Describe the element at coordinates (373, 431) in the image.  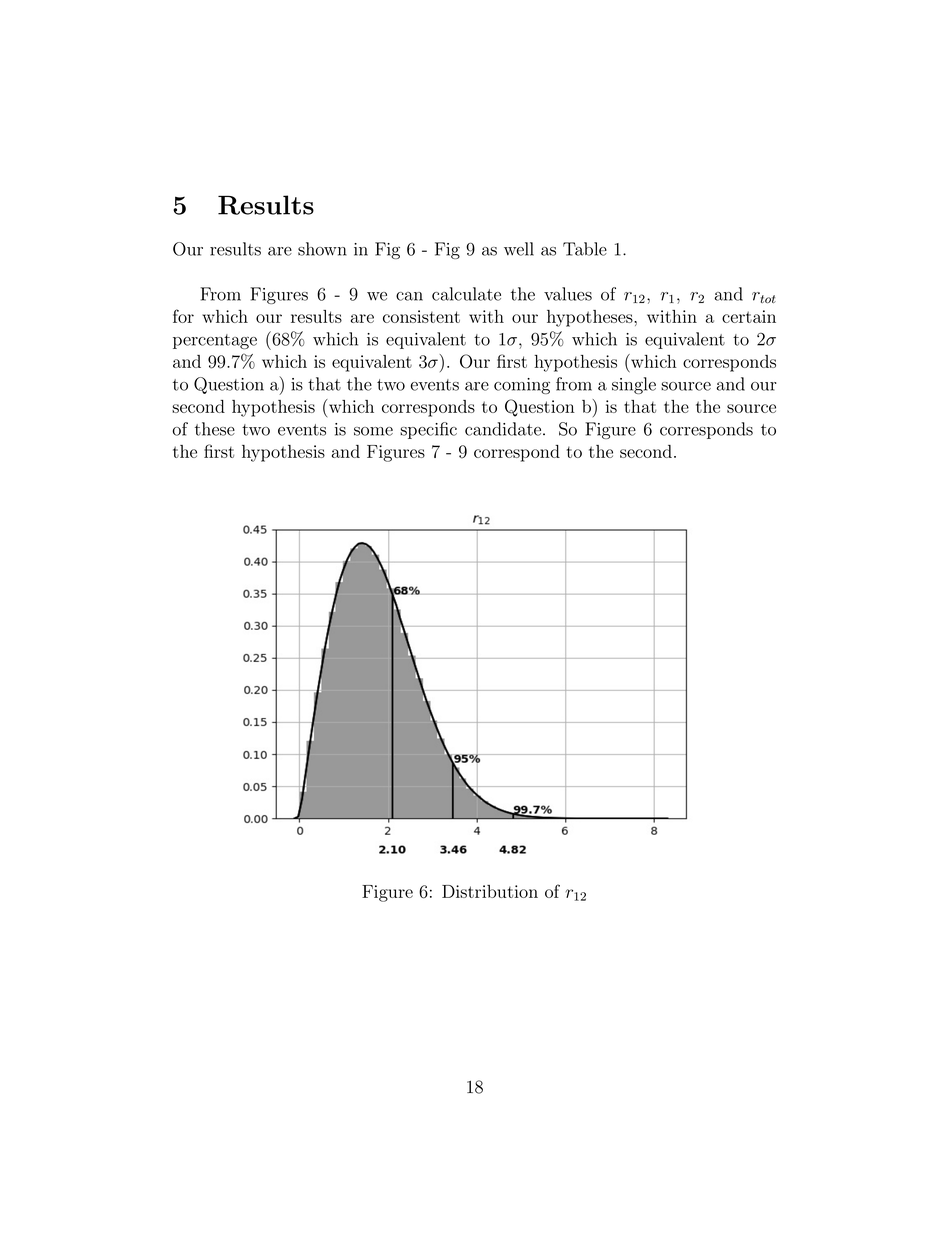
I see `some` at that location.
